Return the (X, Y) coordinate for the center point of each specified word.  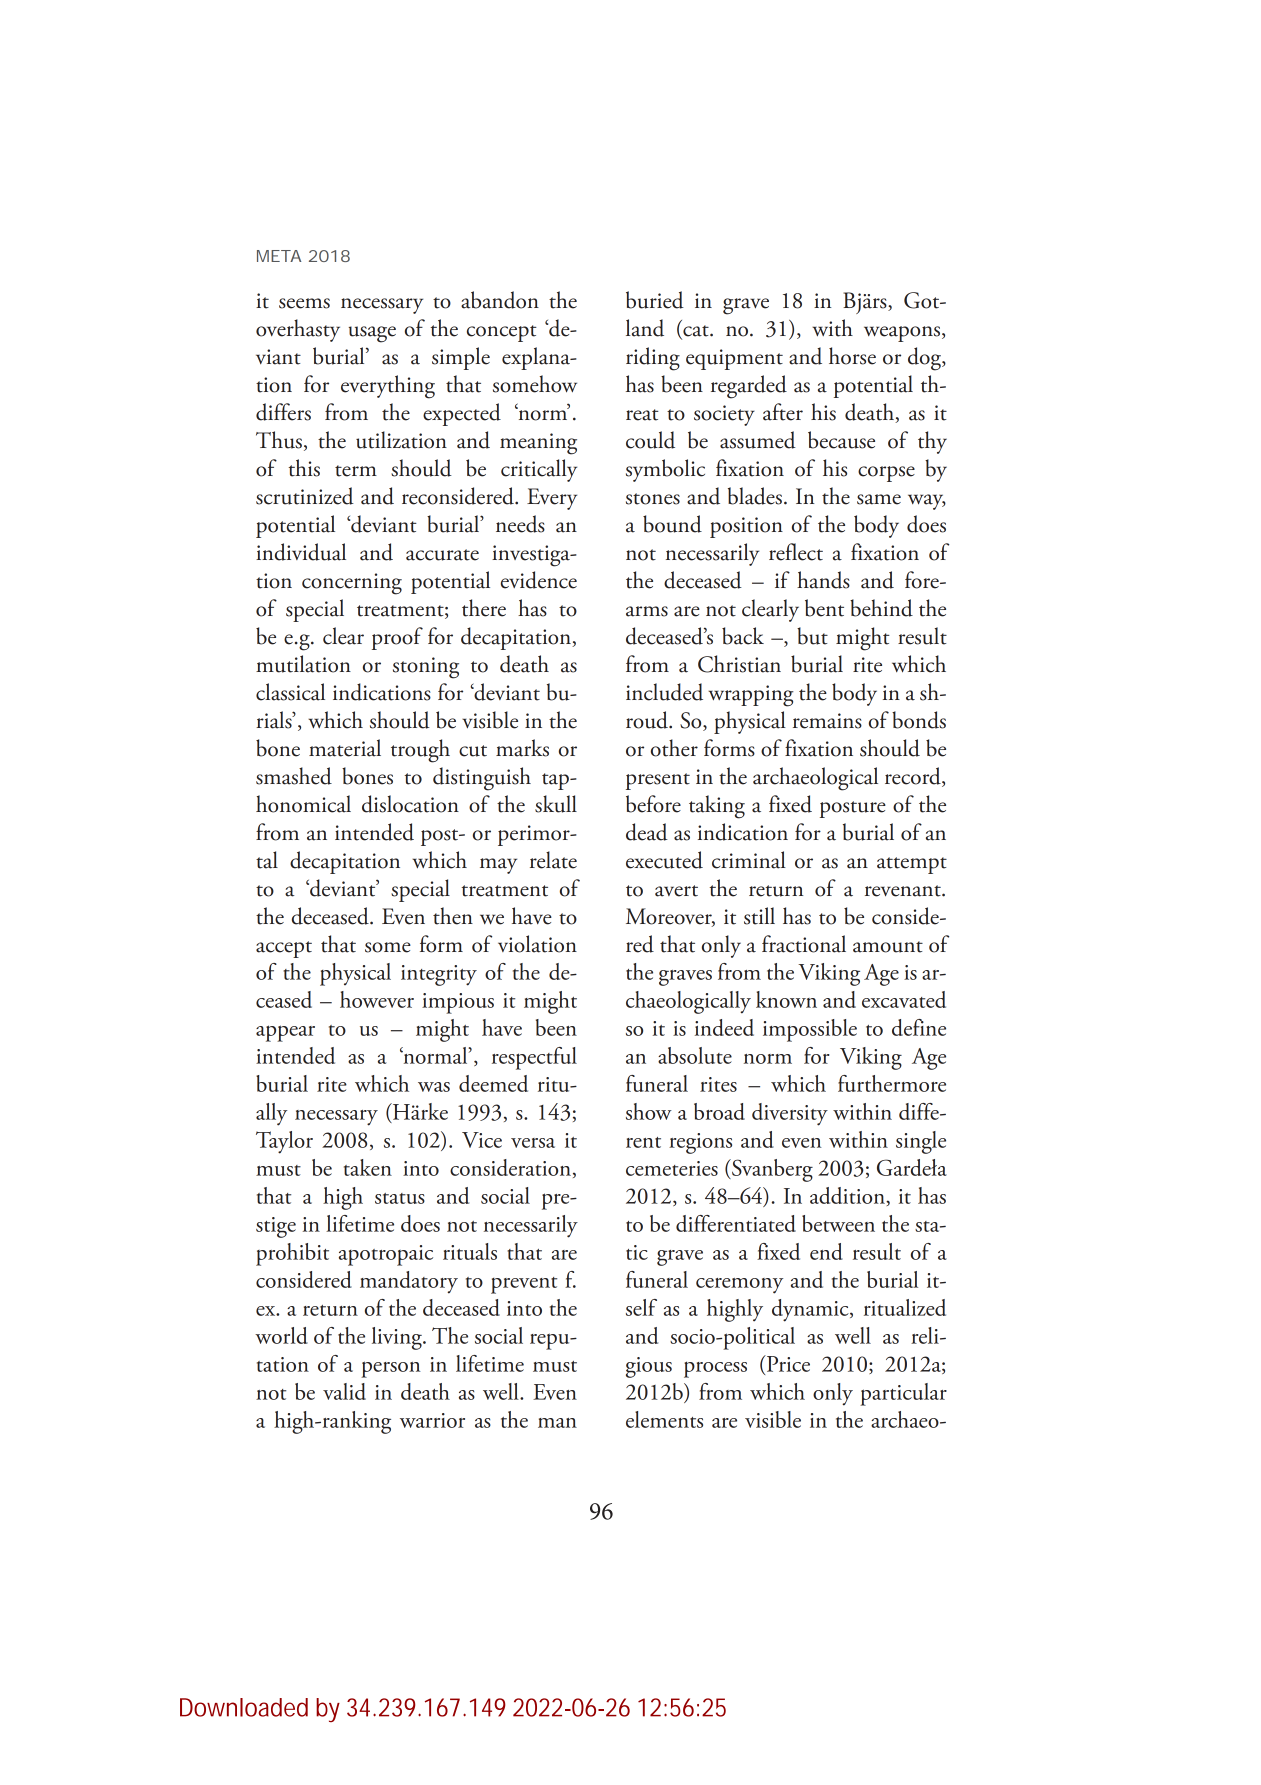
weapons (903, 334)
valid (344, 1391)
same (879, 499)
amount (888, 947)
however (377, 999)
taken (368, 1167)
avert (676, 891)
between (838, 1223)
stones (653, 499)
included (664, 692)
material (345, 748)
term (356, 471)
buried (655, 300)
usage (372, 334)
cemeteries (672, 1168)
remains (827, 721)
